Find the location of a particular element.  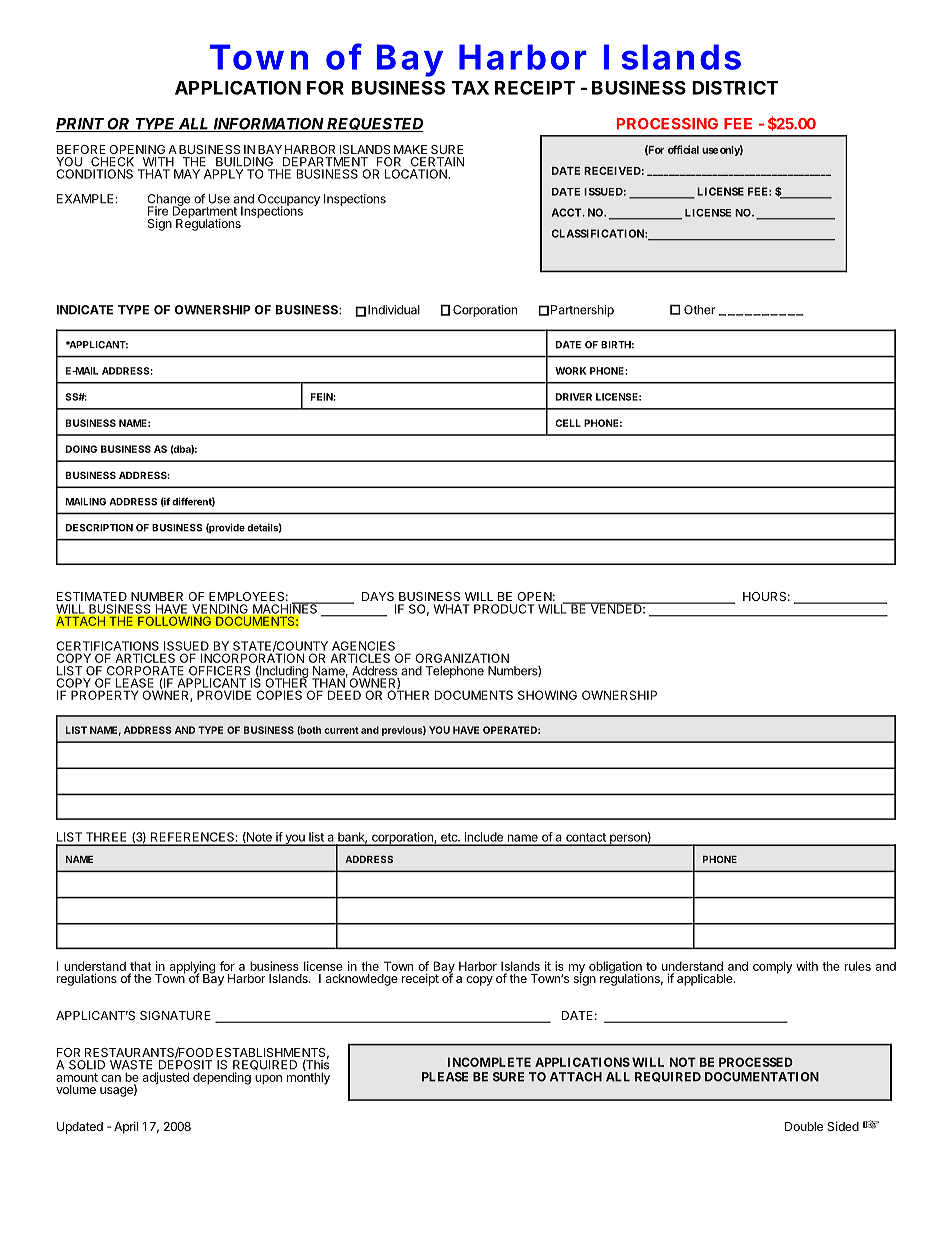

current is located at coordinates (341, 730).
